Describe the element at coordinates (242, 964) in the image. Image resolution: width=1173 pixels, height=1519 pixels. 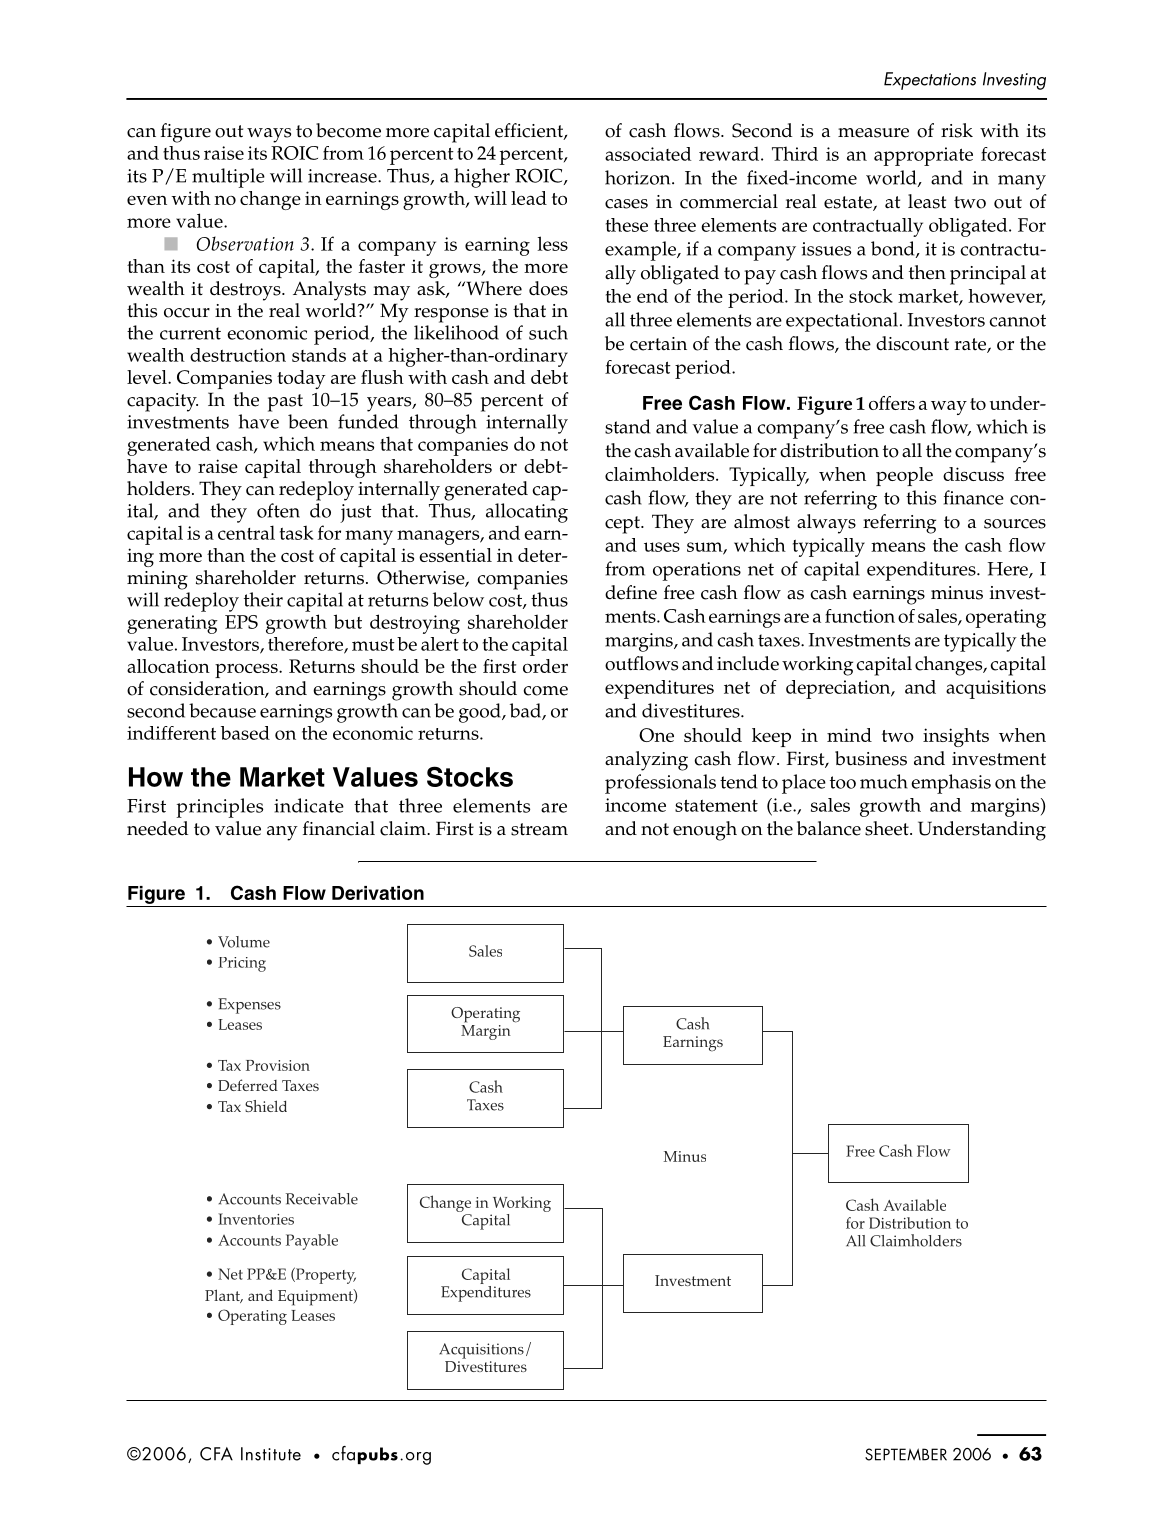
I see `Pricing` at that location.
